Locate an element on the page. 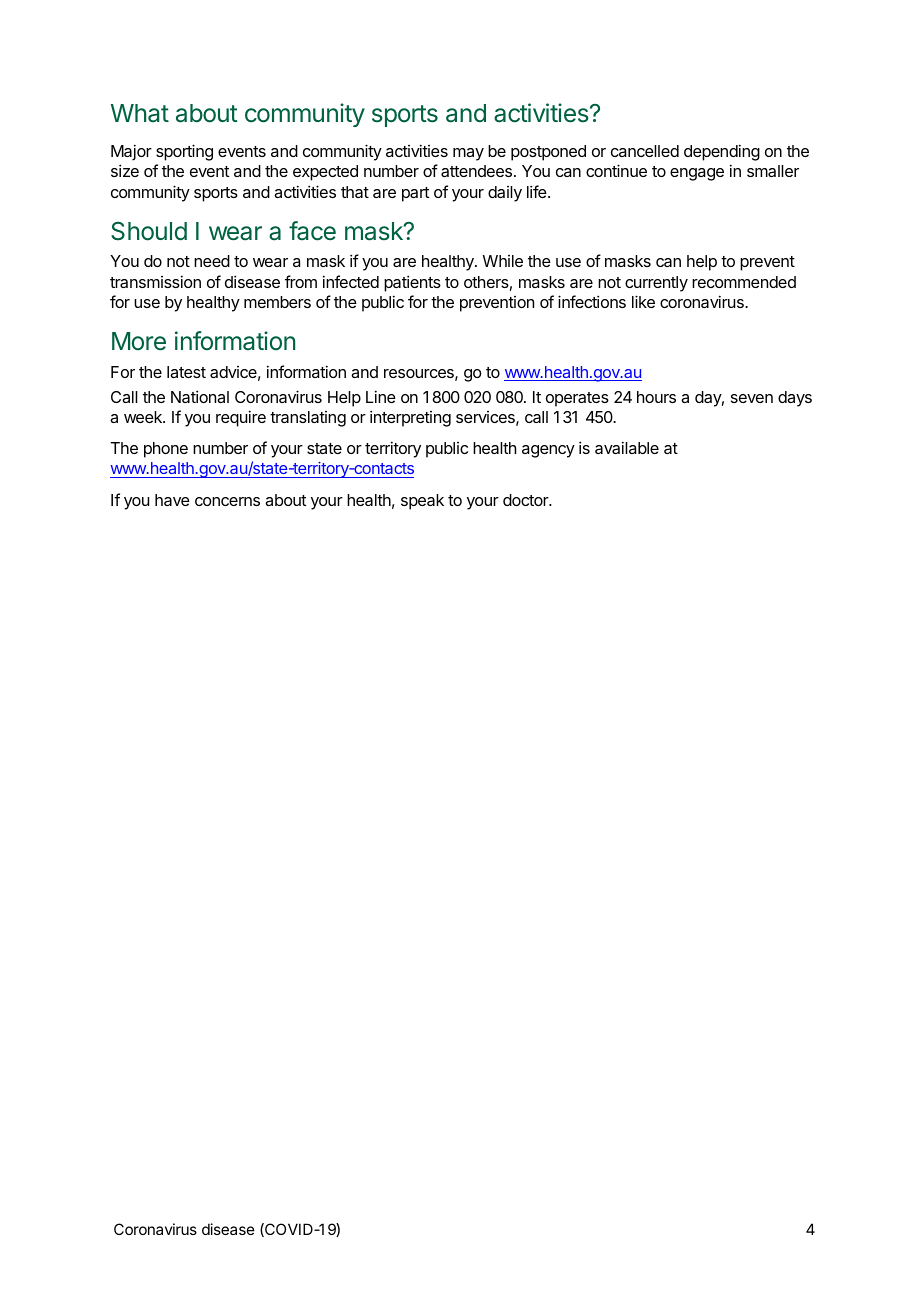 The width and height of the page is (924, 1308). may is located at coordinates (468, 154).
